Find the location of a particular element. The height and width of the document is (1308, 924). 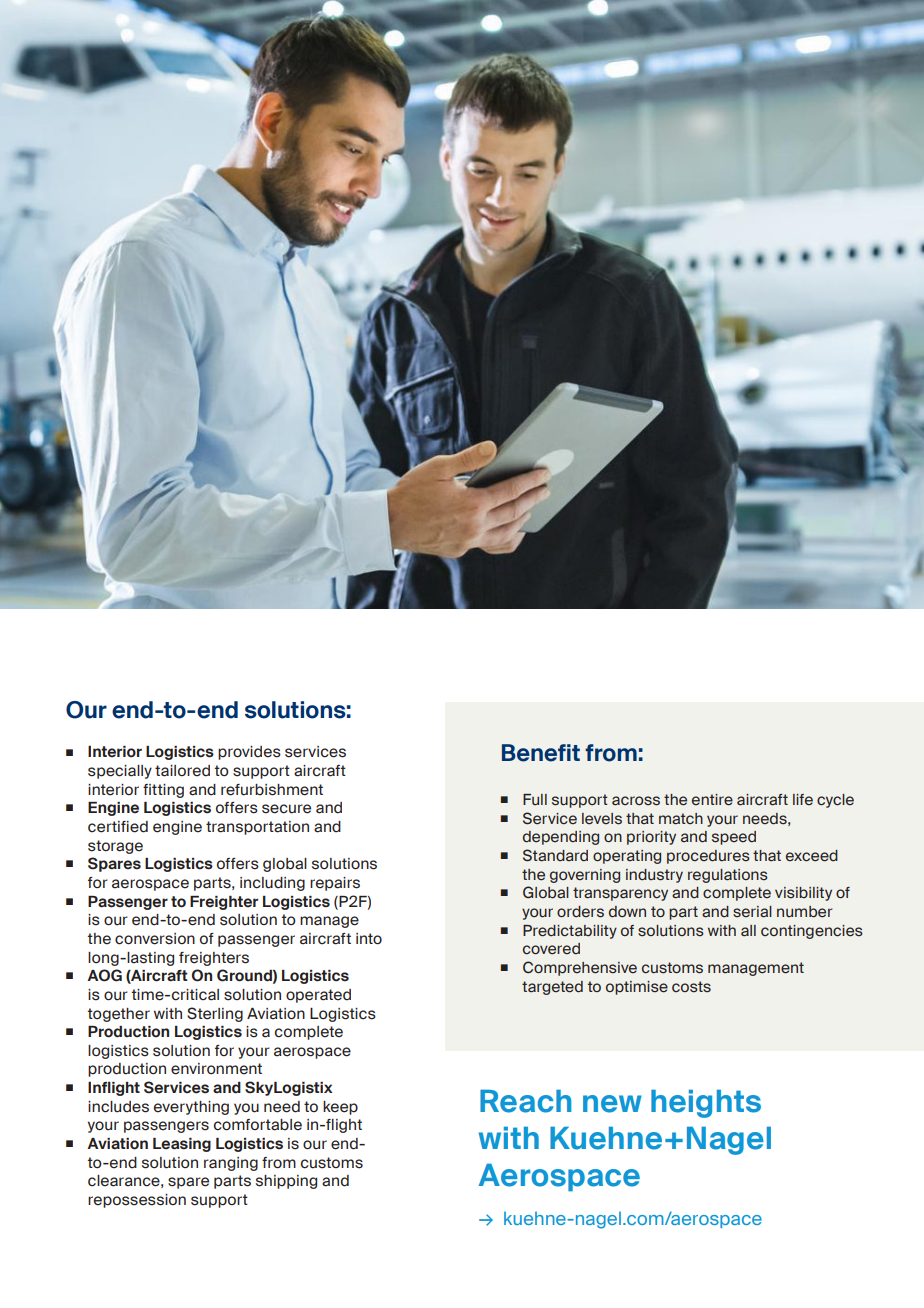

heights is located at coordinates (706, 1104).
